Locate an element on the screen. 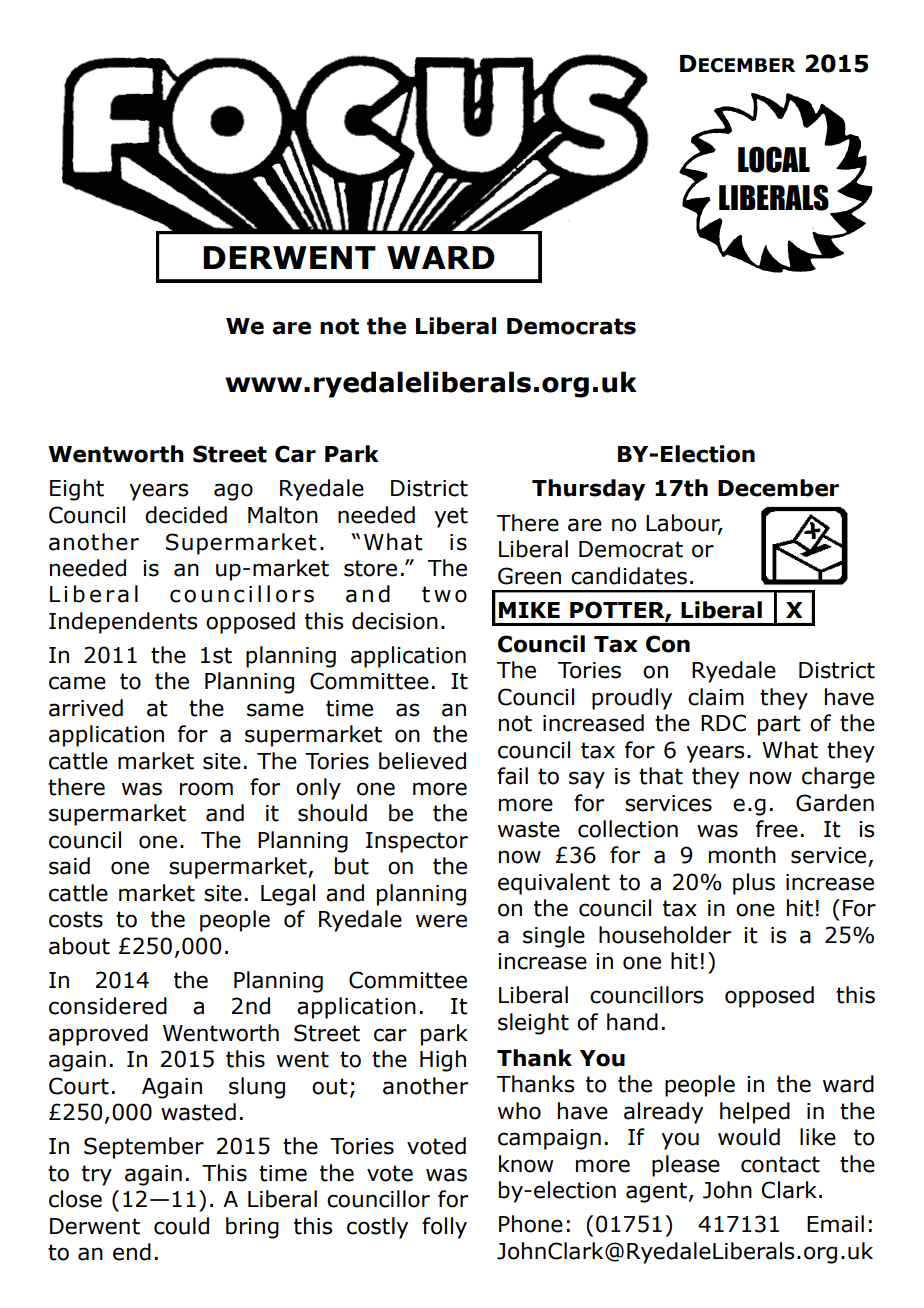 The height and width of the screenshot is (1308, 924). Inspector is located at coordinates (417, 842).
